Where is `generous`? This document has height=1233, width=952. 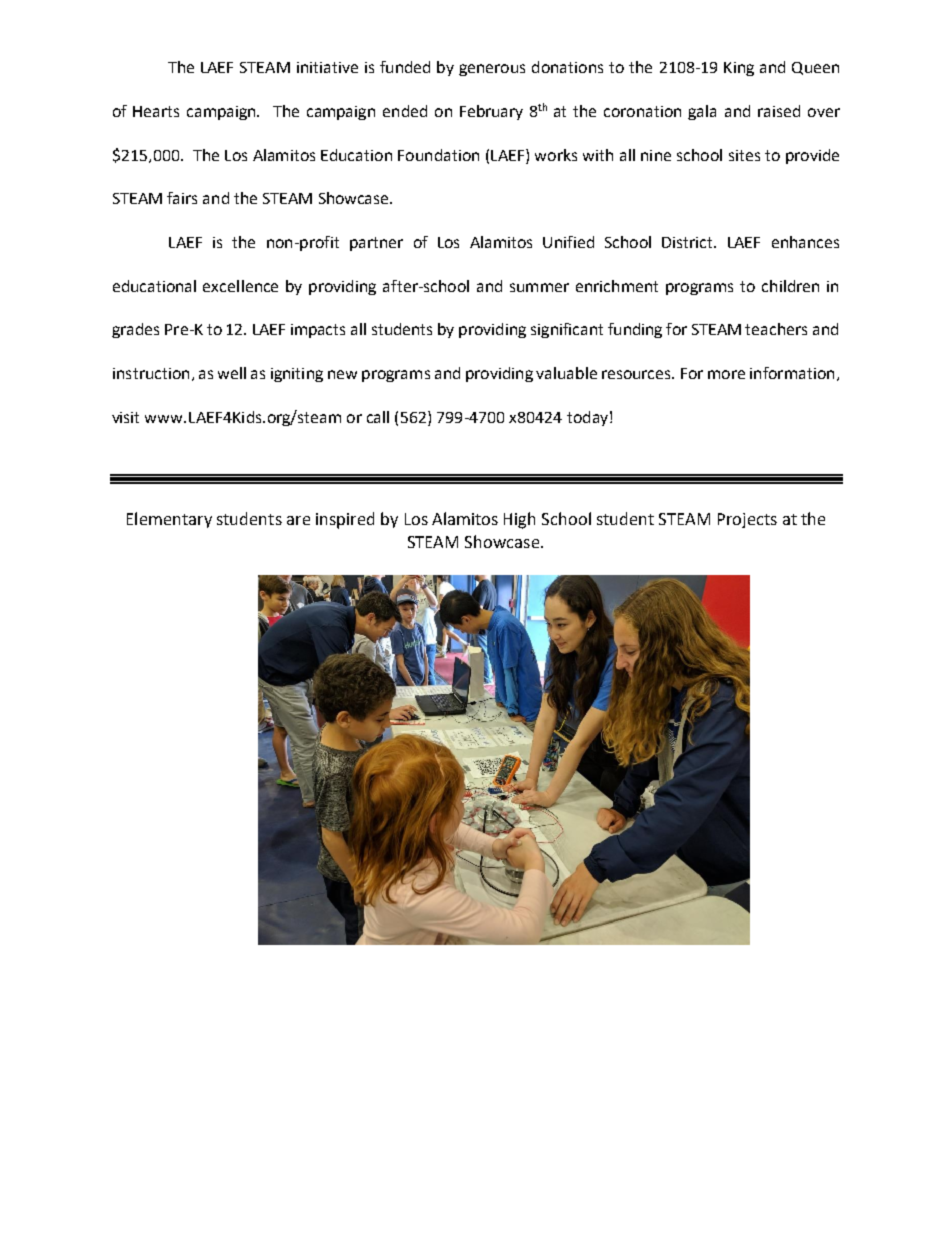
generous is located at coordinates (492, 70).
